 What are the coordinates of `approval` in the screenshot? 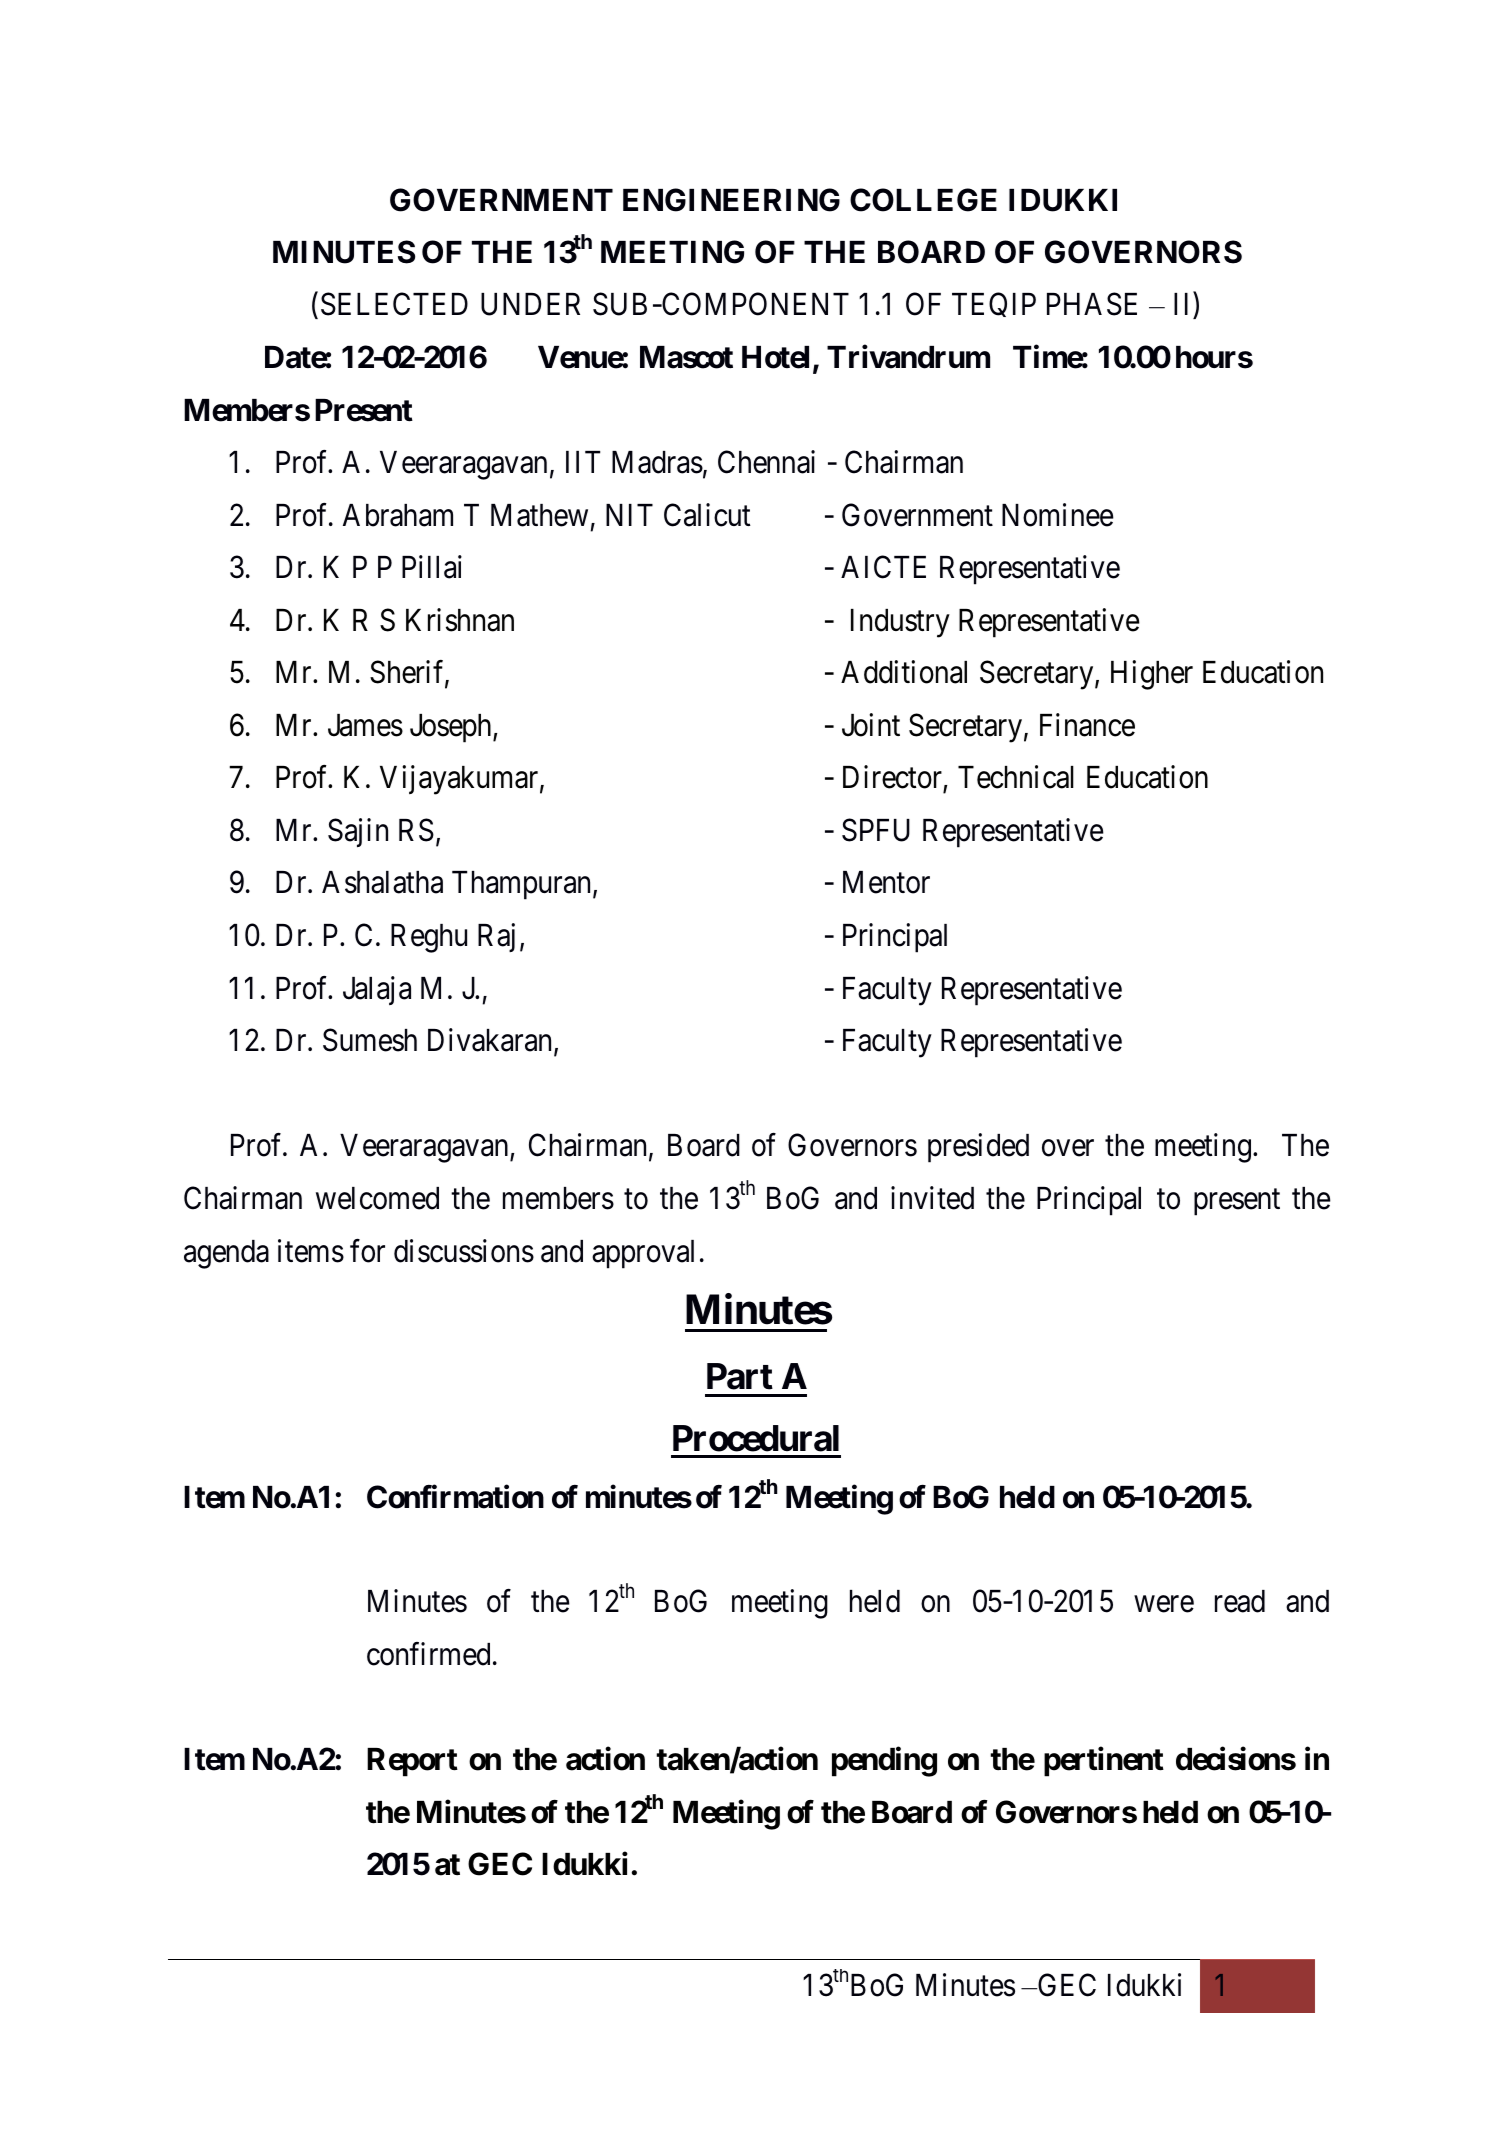 It's located at (643, 1254).
